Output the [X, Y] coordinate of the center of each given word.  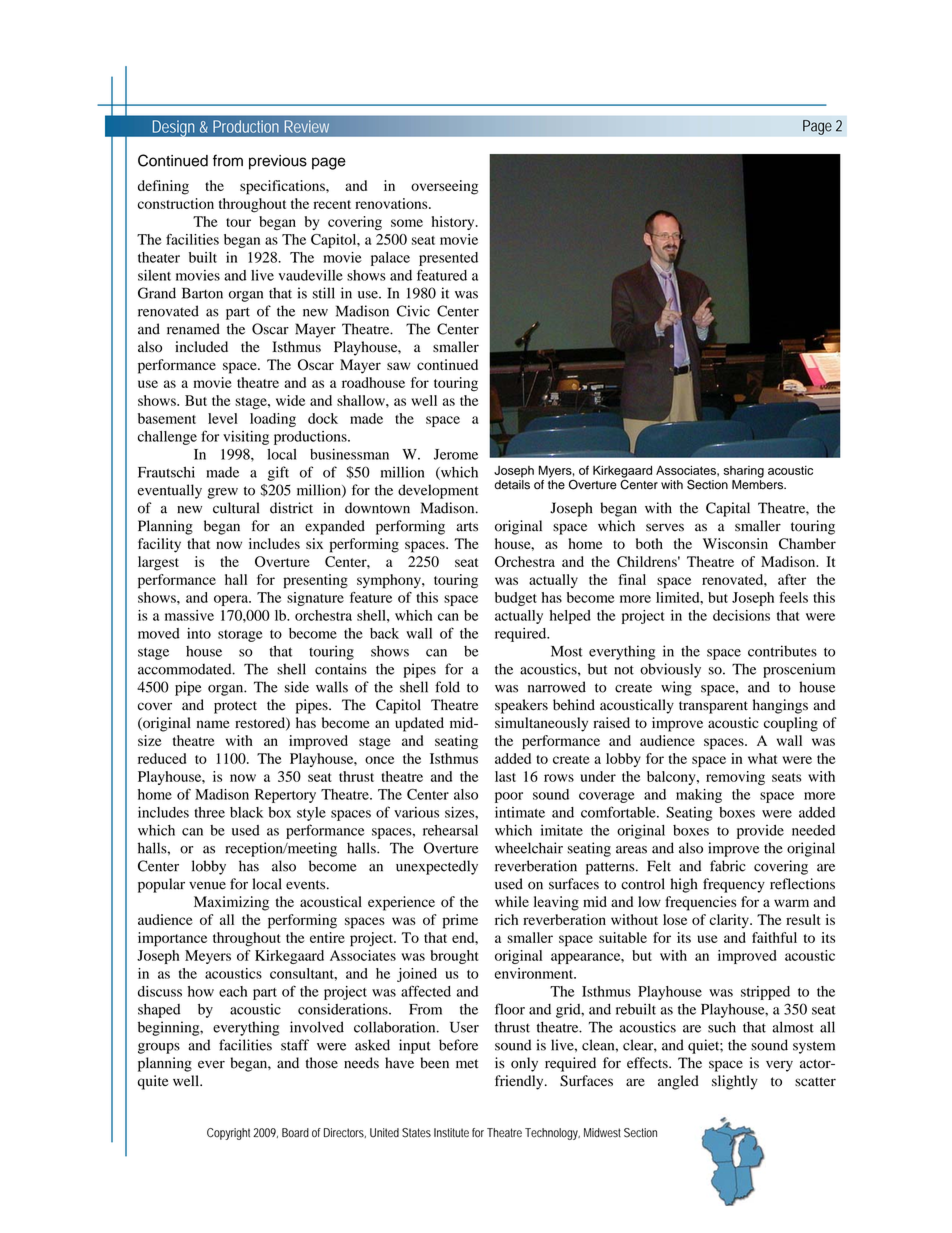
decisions [741, 615]
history [454, 223]
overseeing [444, 187]
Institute [451, 1133]
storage [240, 636]
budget [516, 599]
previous [278, 162]
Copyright [228, 1134]
